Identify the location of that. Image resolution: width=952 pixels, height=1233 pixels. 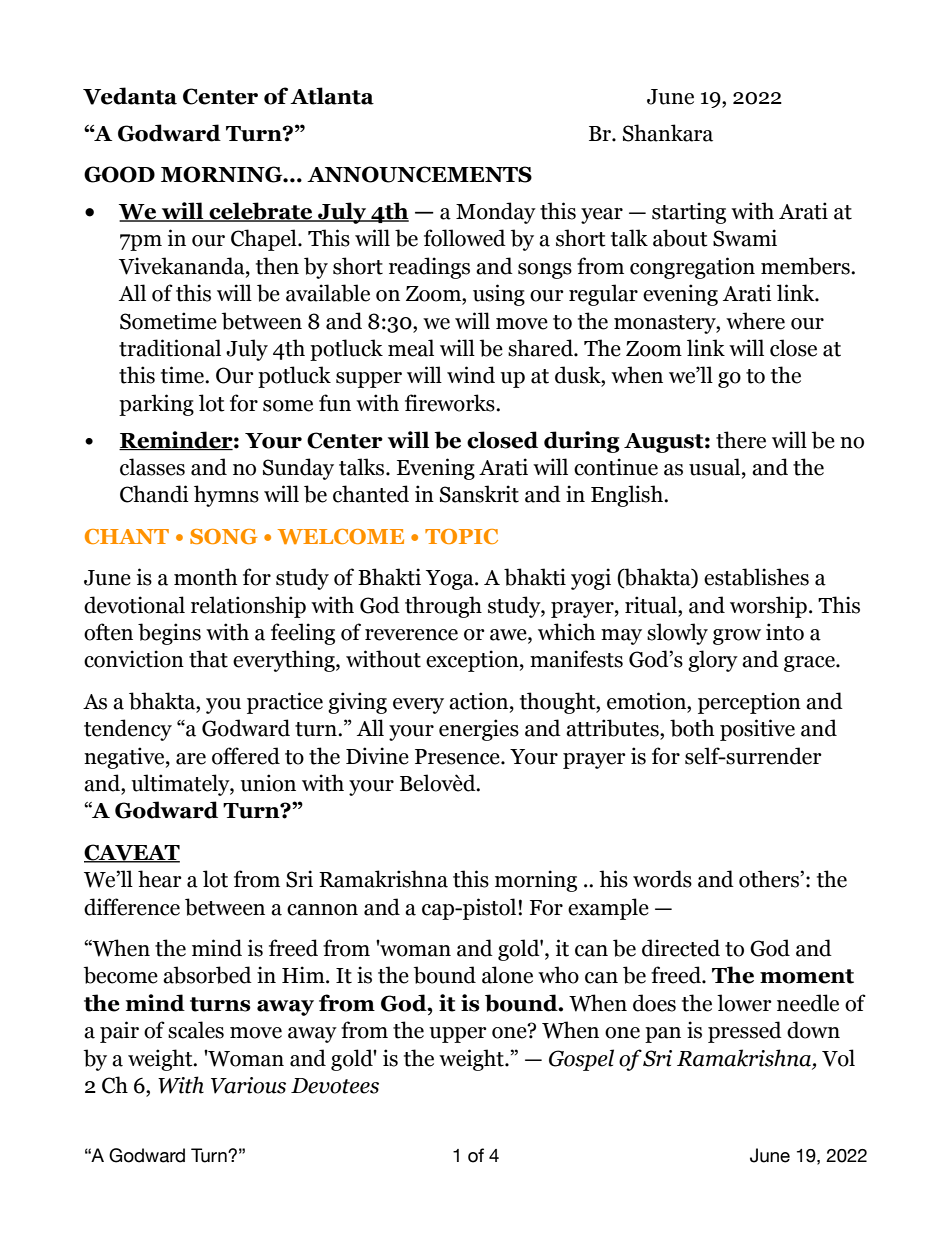
(208, 659).
